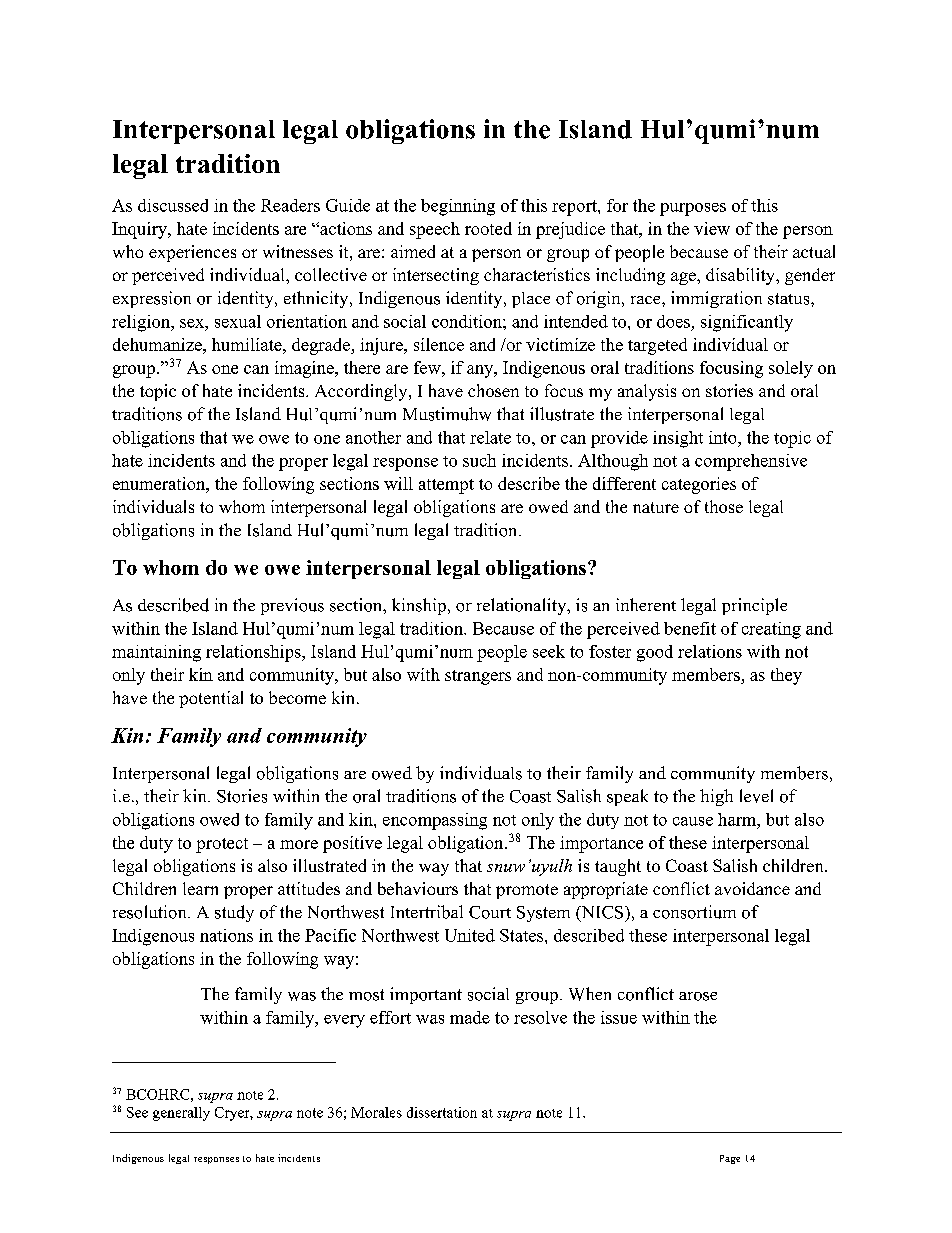 The image size is (952, 1233). What do you see at coordinates (435, 821) in the screenshot?
I see `encompassing` at bounding box center [435, 821].
